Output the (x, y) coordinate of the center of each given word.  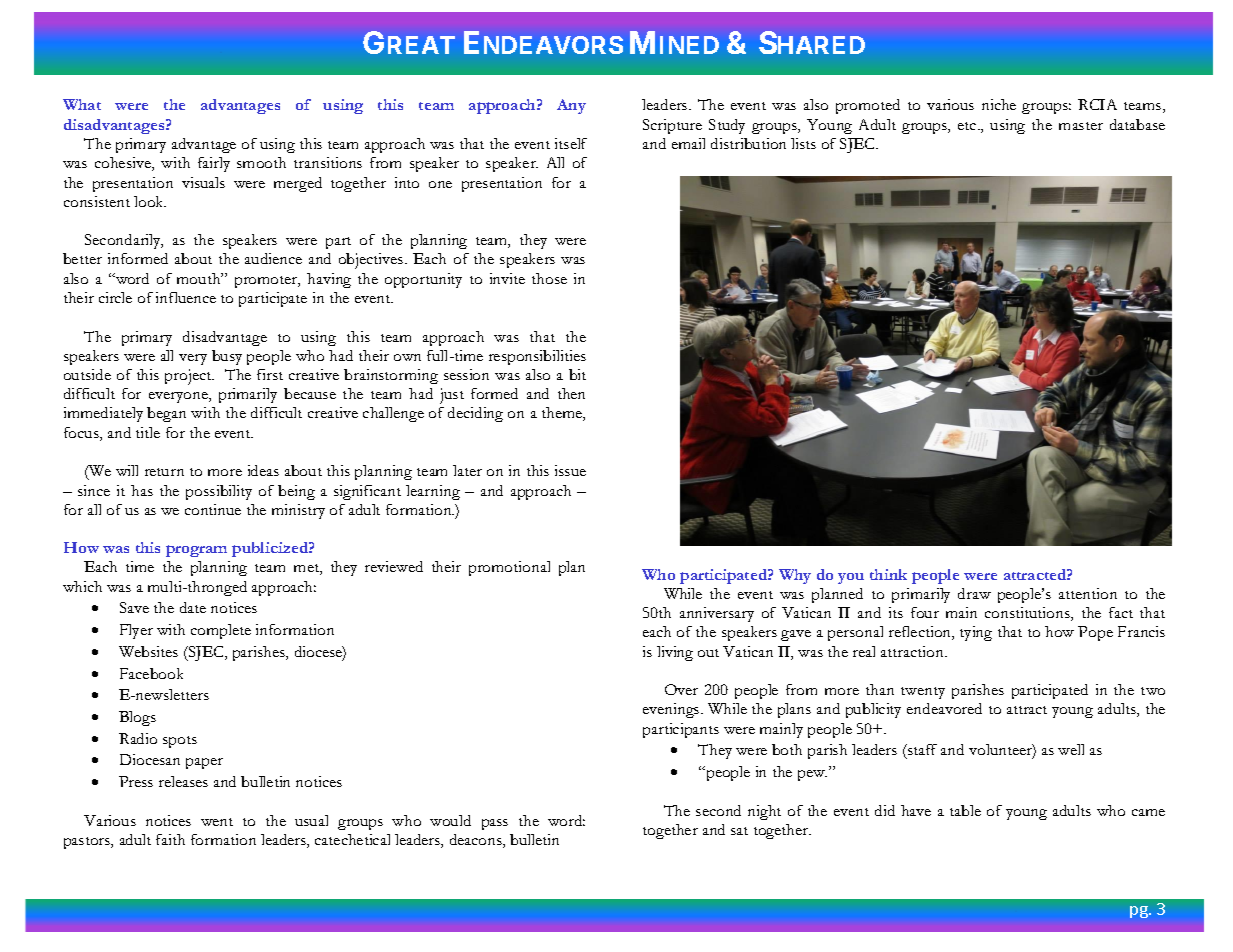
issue (570, 470)
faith (170, 839)
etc (968, 126)
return (164, 472)
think (888, 574)
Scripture (672, 126)
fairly (214, 164)
